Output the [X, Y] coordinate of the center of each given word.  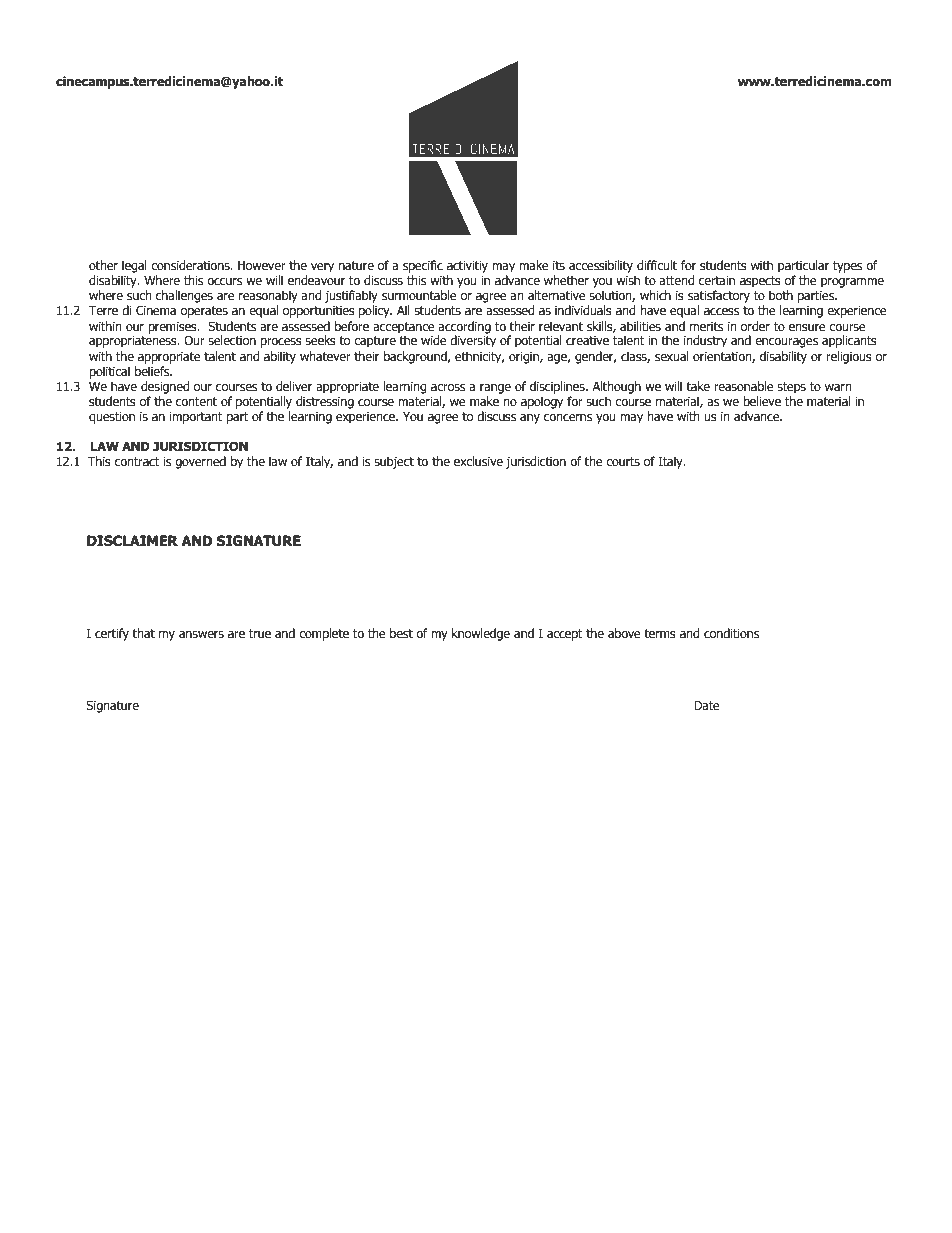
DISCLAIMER [132, 541]
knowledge [481, 634]
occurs [224, 281]
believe [762, 401]
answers [201, 634]
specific [423, 266]
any [530, 419]
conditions [731, 633]
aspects [760, 282]
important [196, 418]
